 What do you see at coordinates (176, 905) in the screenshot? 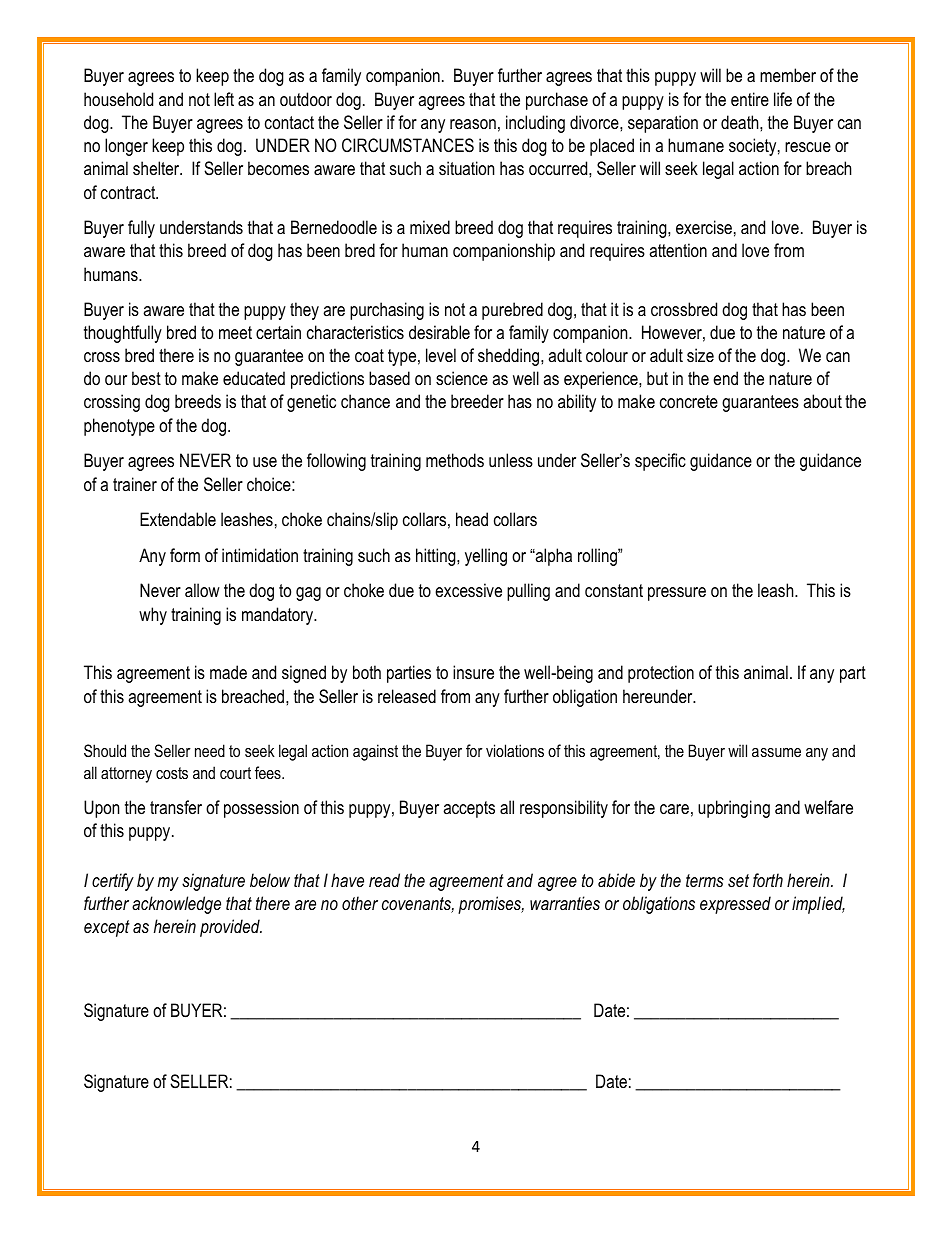
I see `acknowledge` at bounding box center [176, 905].
